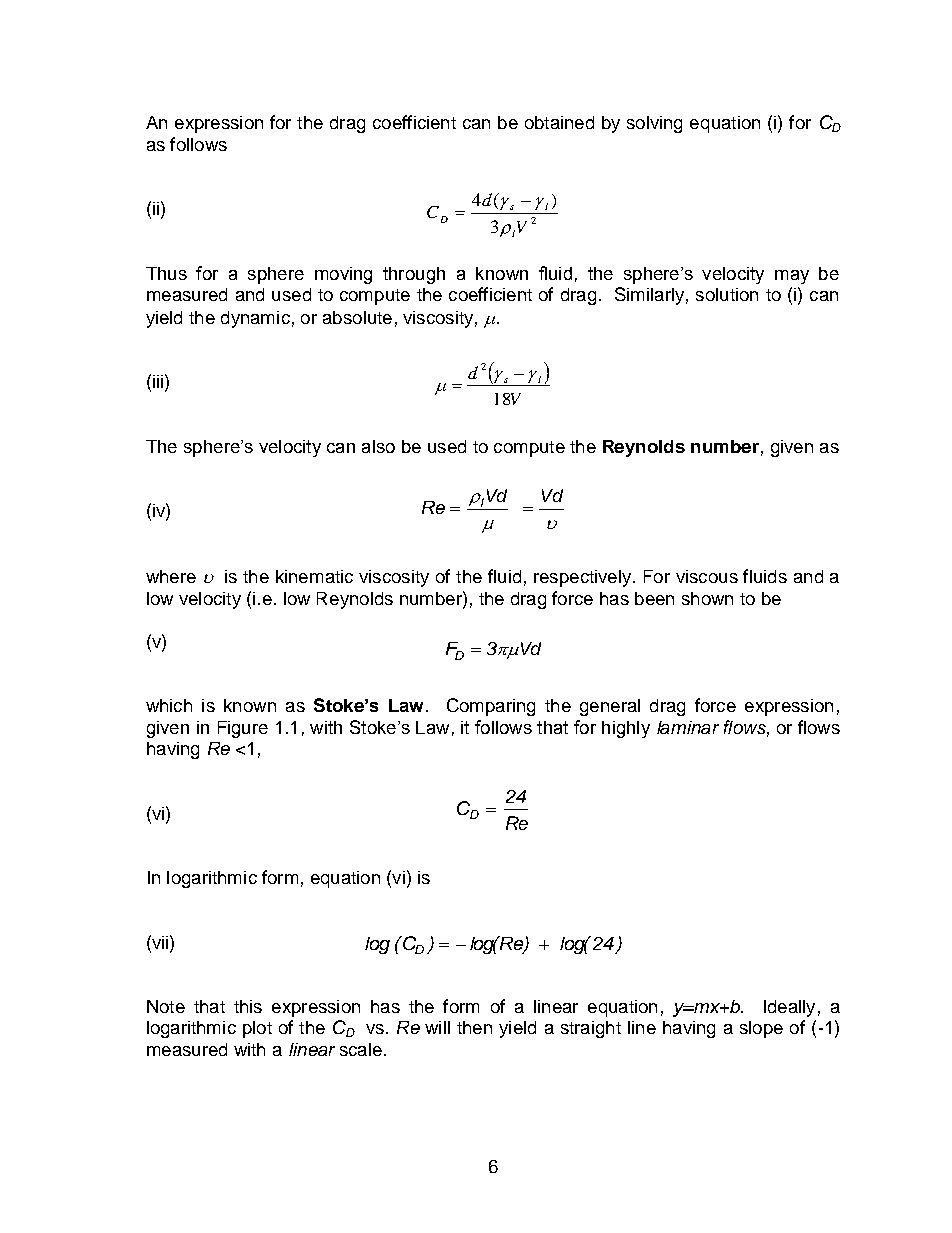 The width and height of the screenshot is (952, 1233). Describe the element at coordinates (243, 729) in the screenshot. I see `Figure` at that location.
